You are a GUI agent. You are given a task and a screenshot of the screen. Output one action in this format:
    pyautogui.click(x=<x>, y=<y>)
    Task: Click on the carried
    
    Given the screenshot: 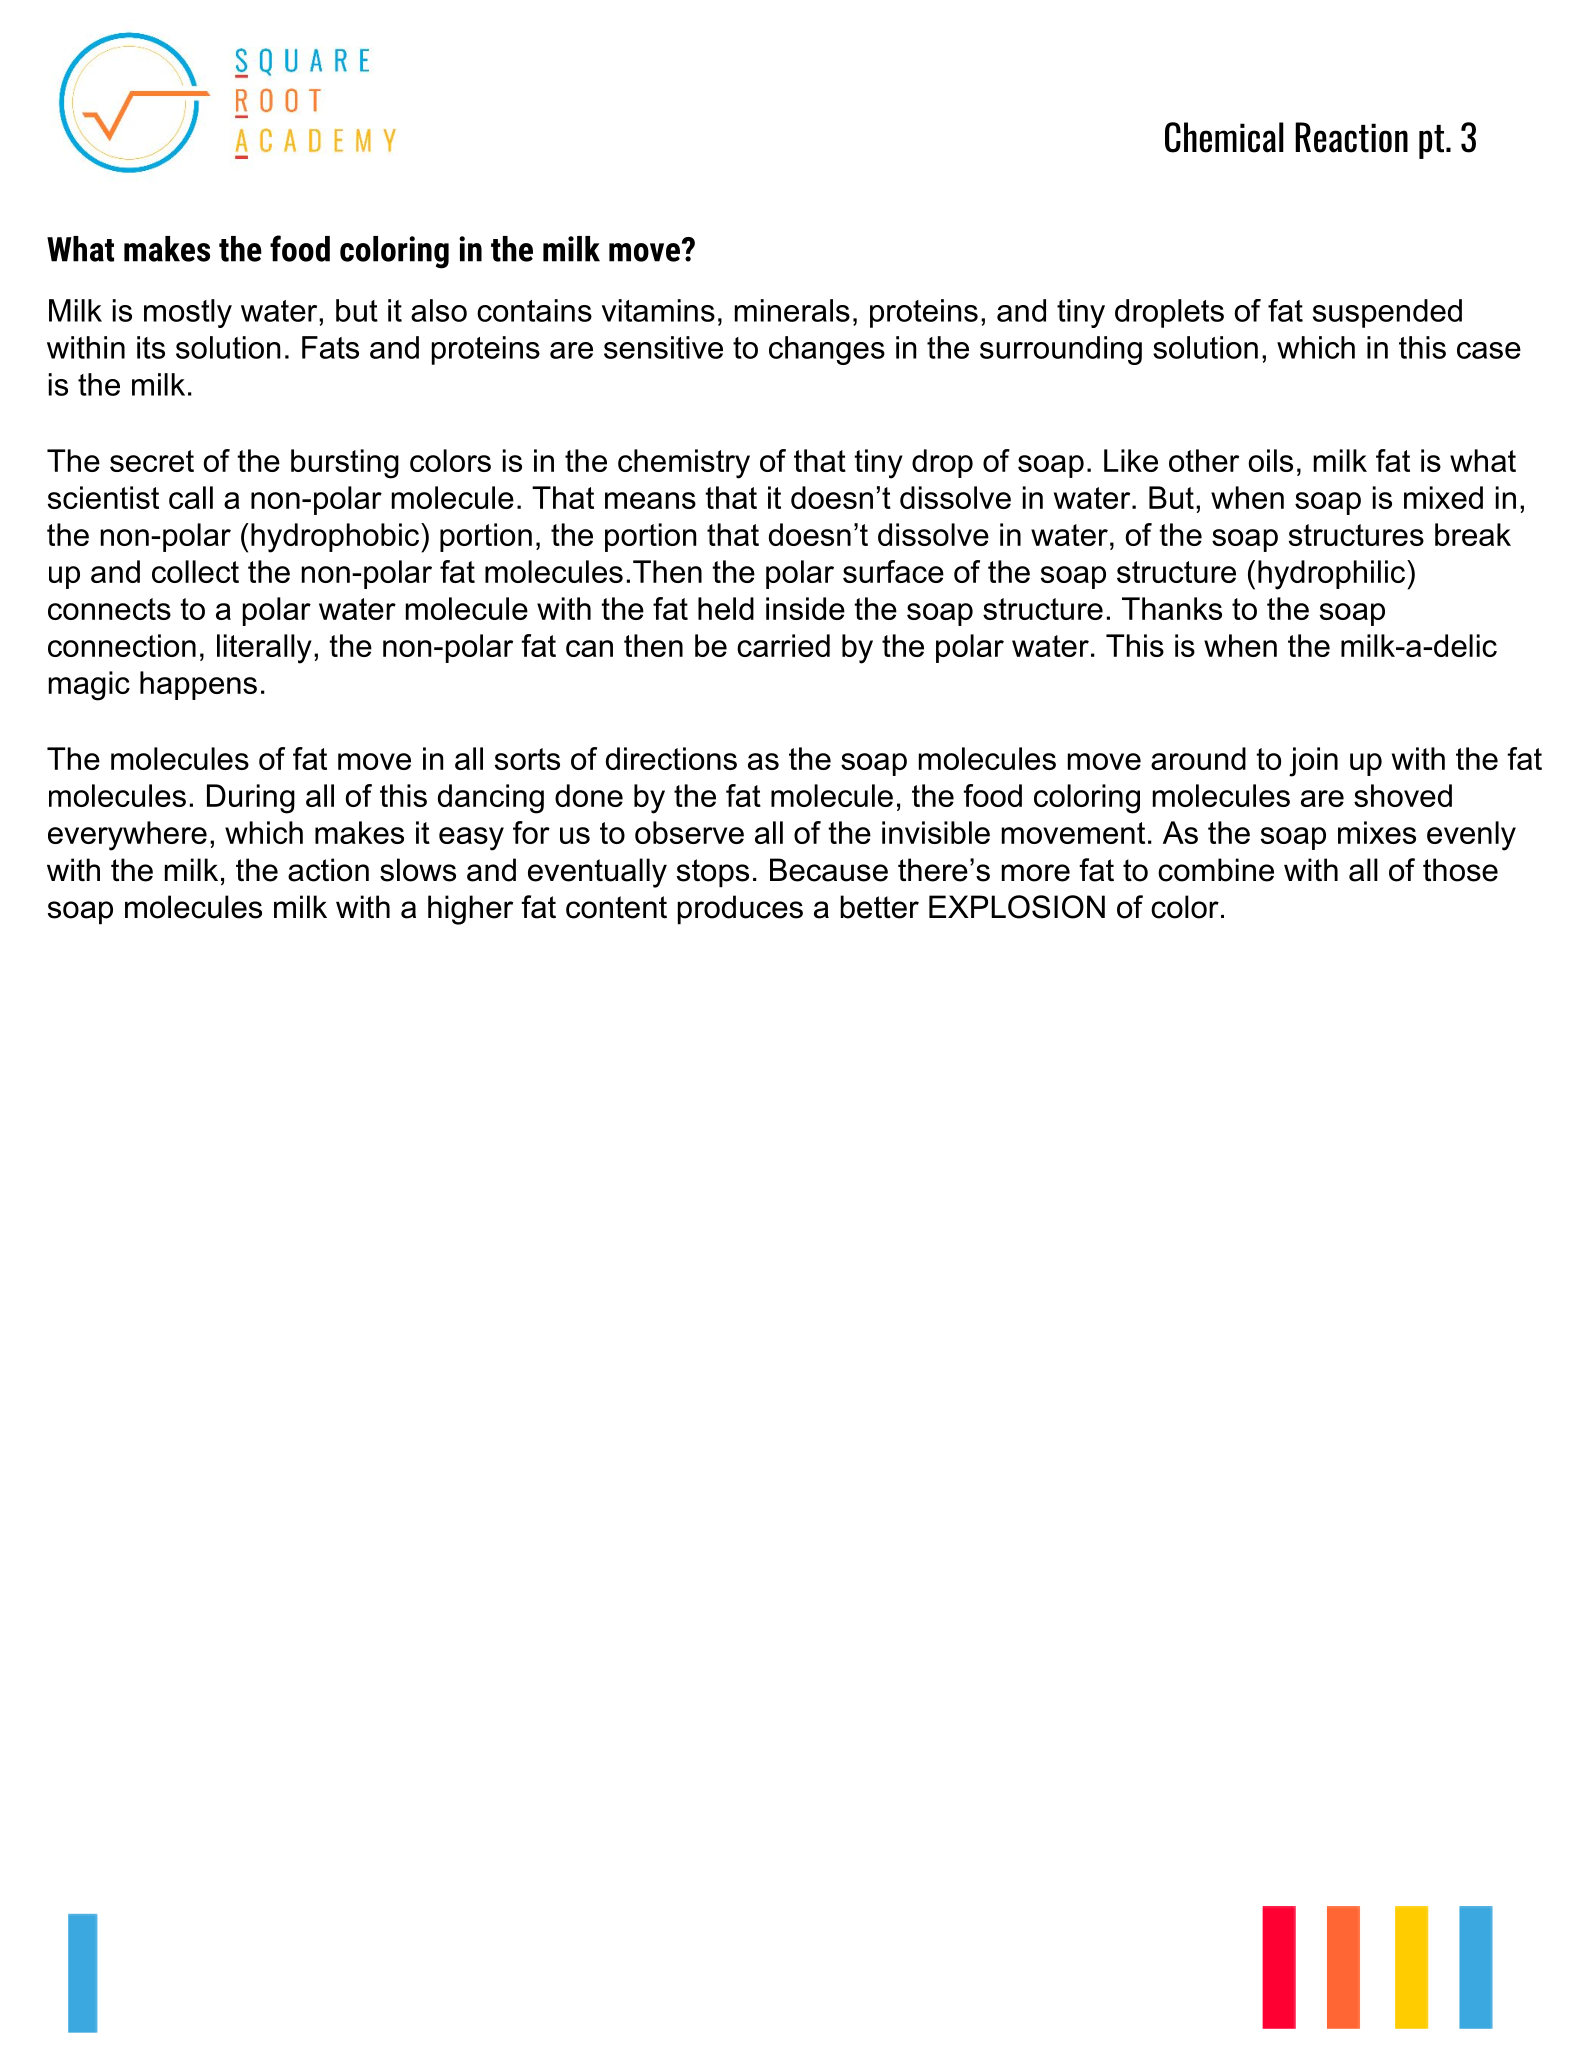 What is the action you would take?
    pyautogui.click(x=783, y=645)
